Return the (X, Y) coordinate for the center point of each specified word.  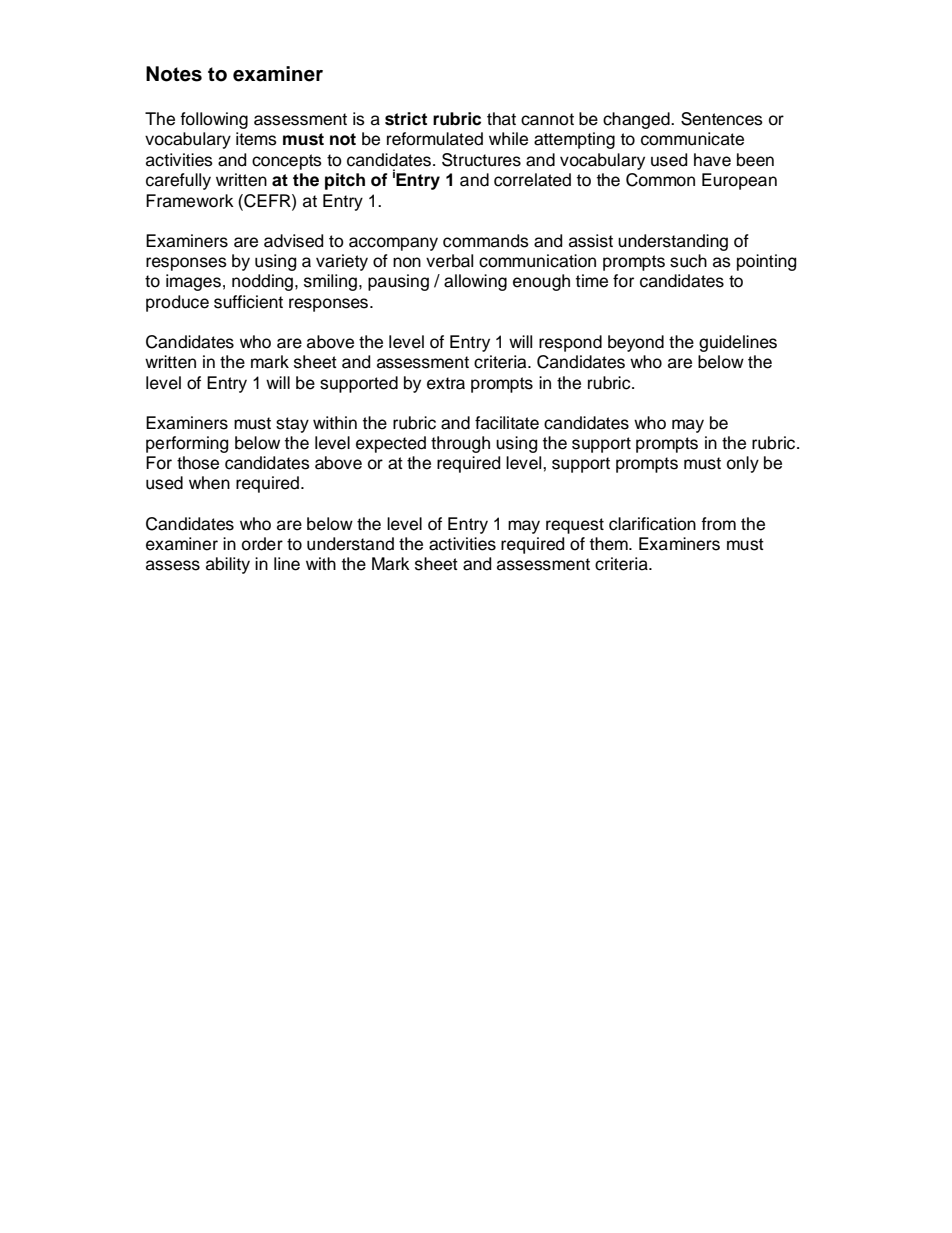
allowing (475, 282)
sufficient (248, 302)
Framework (190, 201)
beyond (636, 343)
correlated (532, 180)
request (575, 526)
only (743, 464)
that (501, 119)
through (460, 444)
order (262, 544)
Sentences (722, 119)
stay (292, 425)
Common (660, 180)
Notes (174, 74)
